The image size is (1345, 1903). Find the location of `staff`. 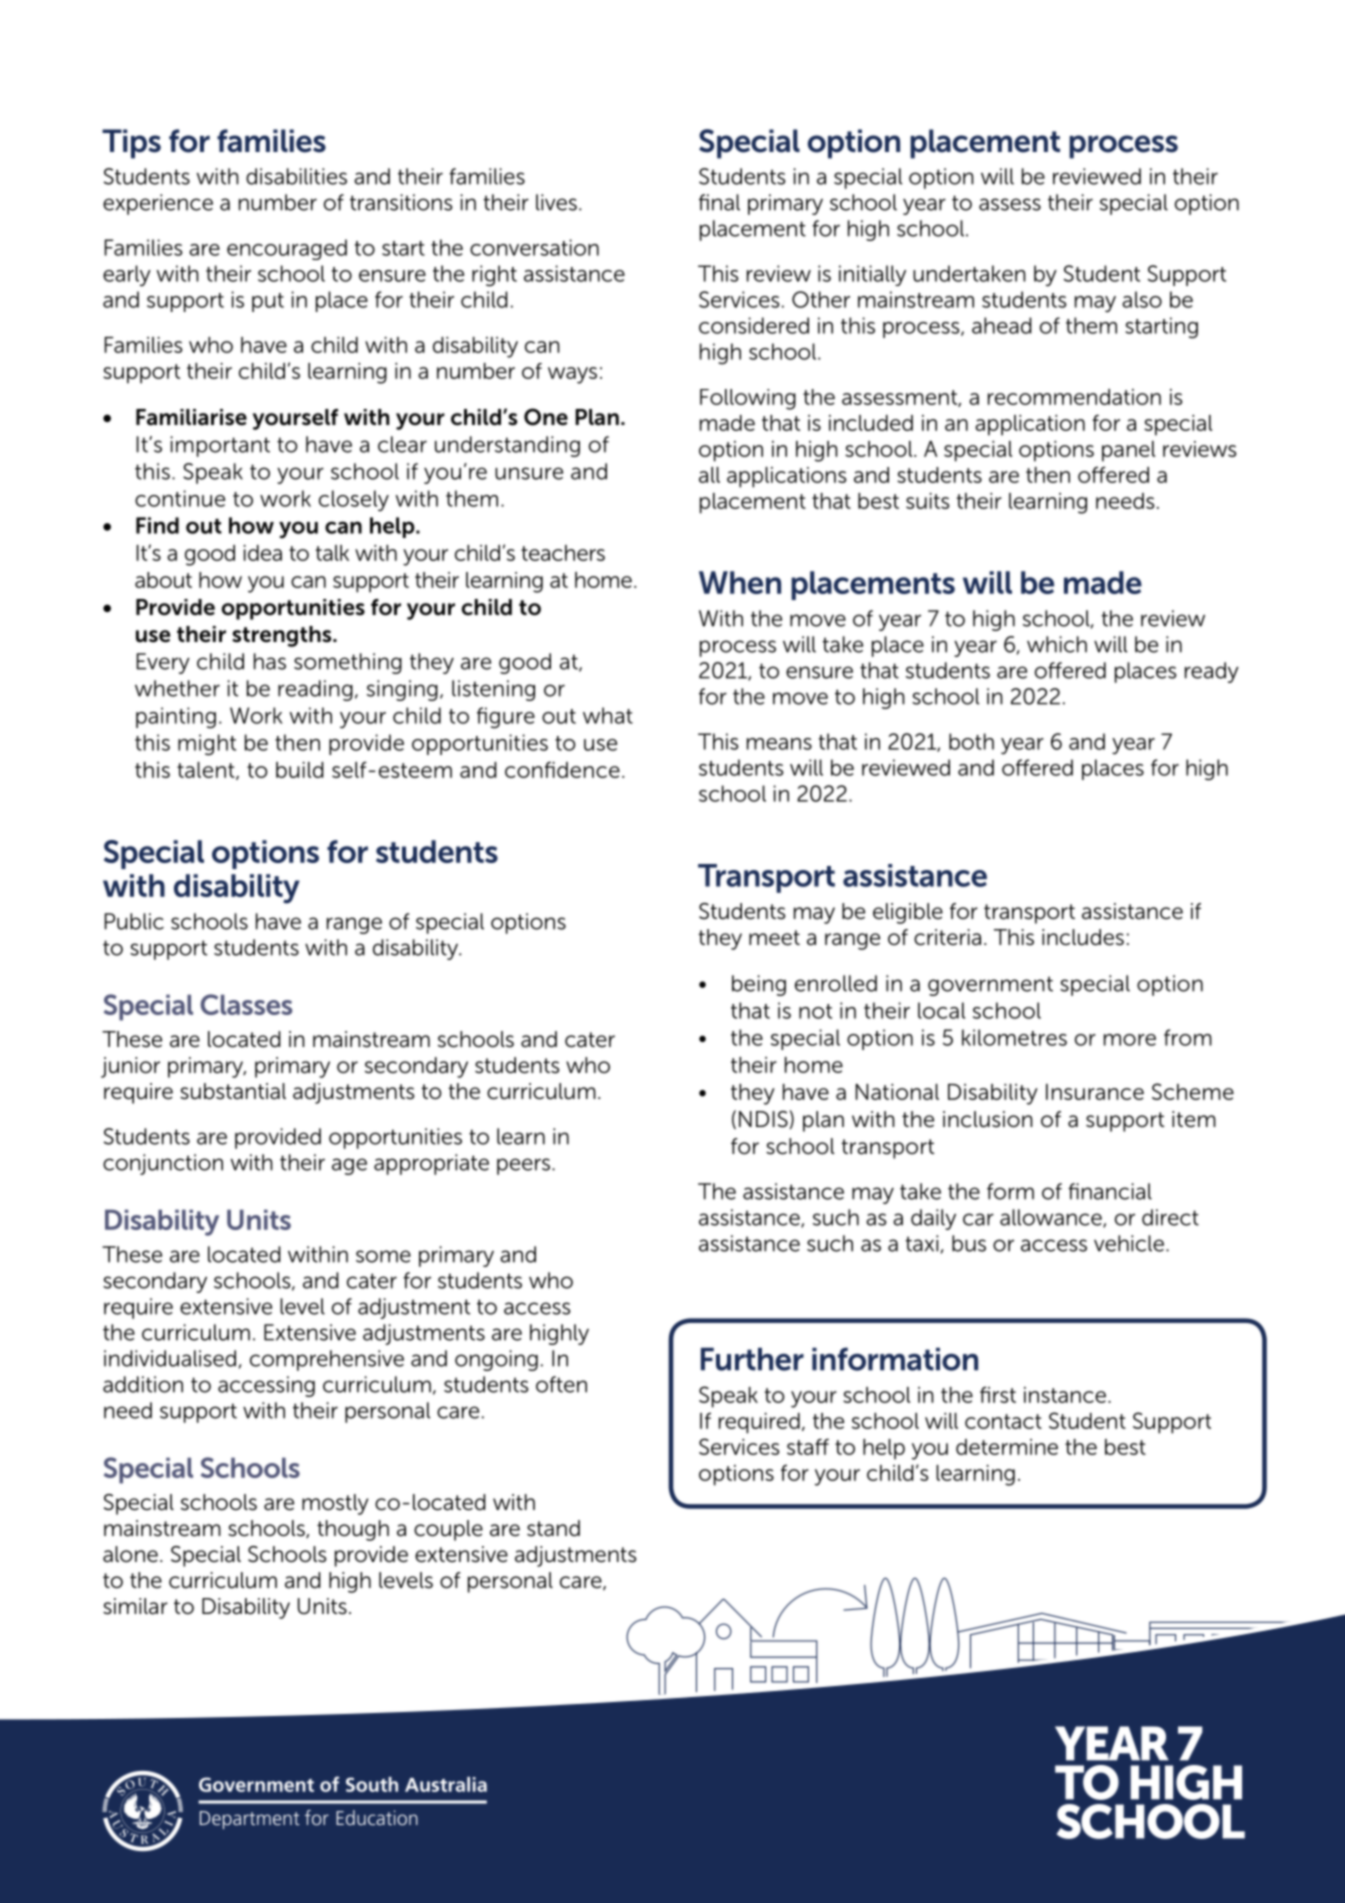

staff is located at coordinates (808, 1446).
